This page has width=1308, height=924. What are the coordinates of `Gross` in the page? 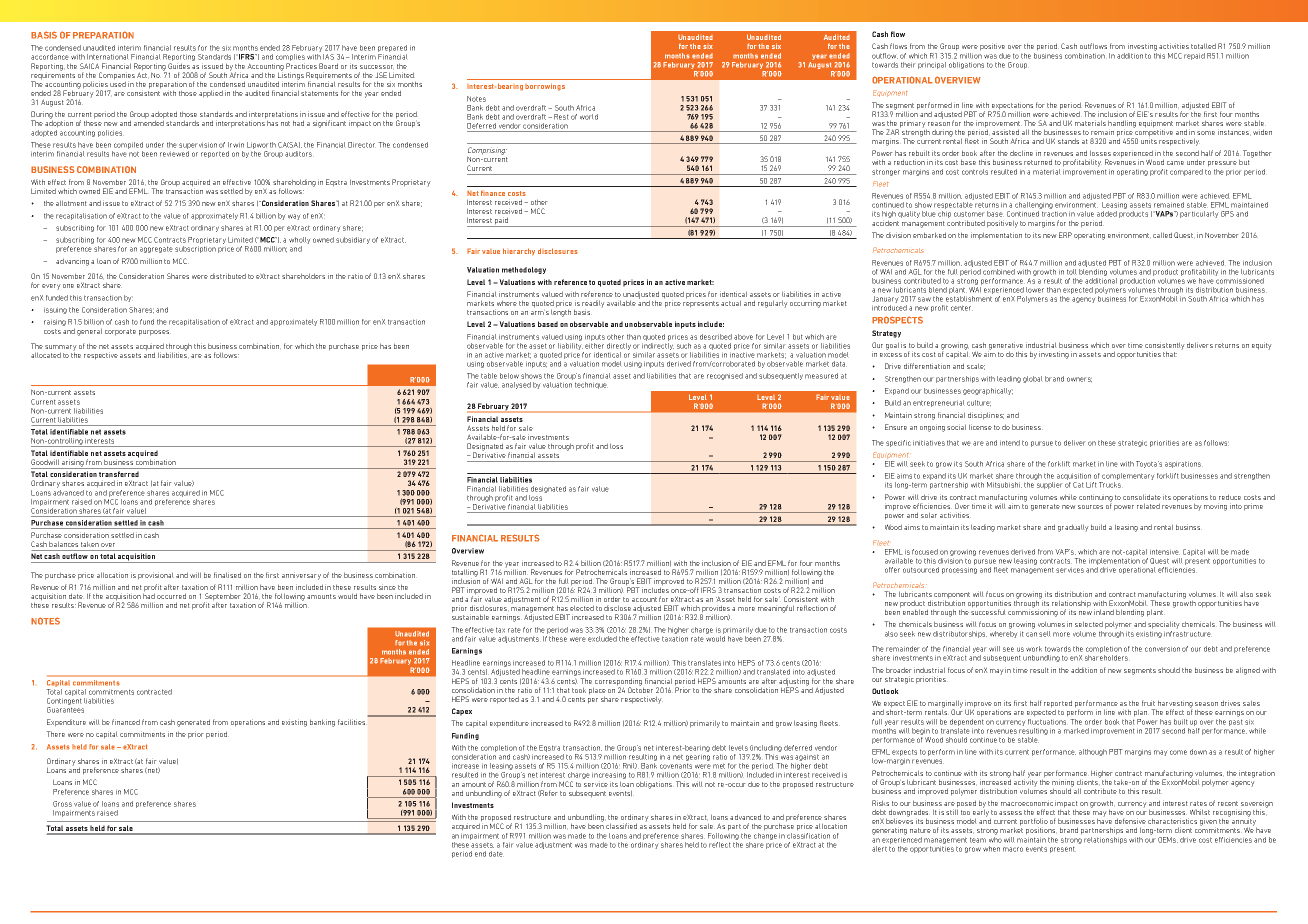 It's located at (62, 804).
